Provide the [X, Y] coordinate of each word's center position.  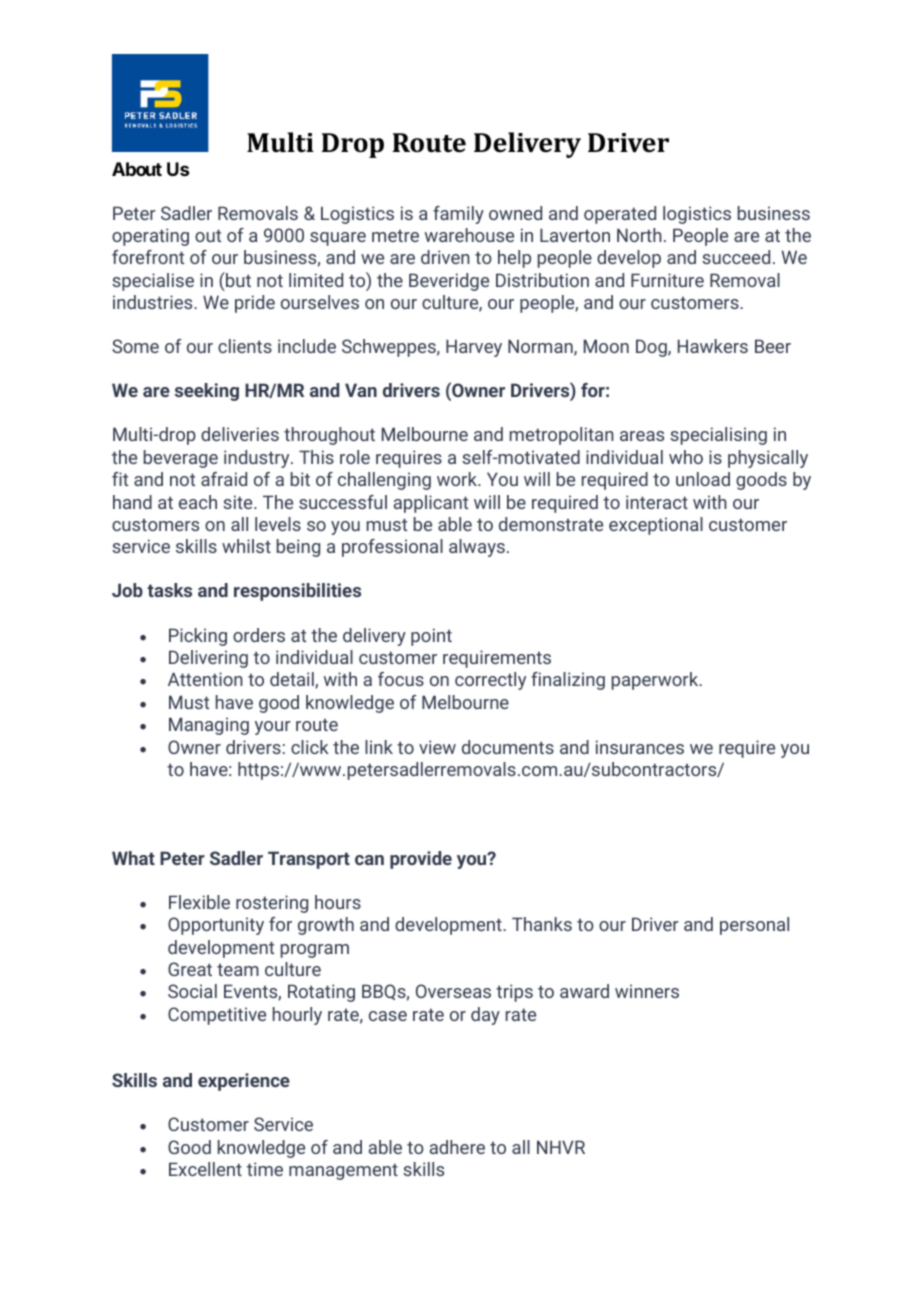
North [639, 235]
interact [657, 502]
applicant [431, 504]
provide [421, 860]
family [458, 215]
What [133, 858]
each [198, 502]
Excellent [205, 1169]
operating [150, 237]
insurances [640, 747]
